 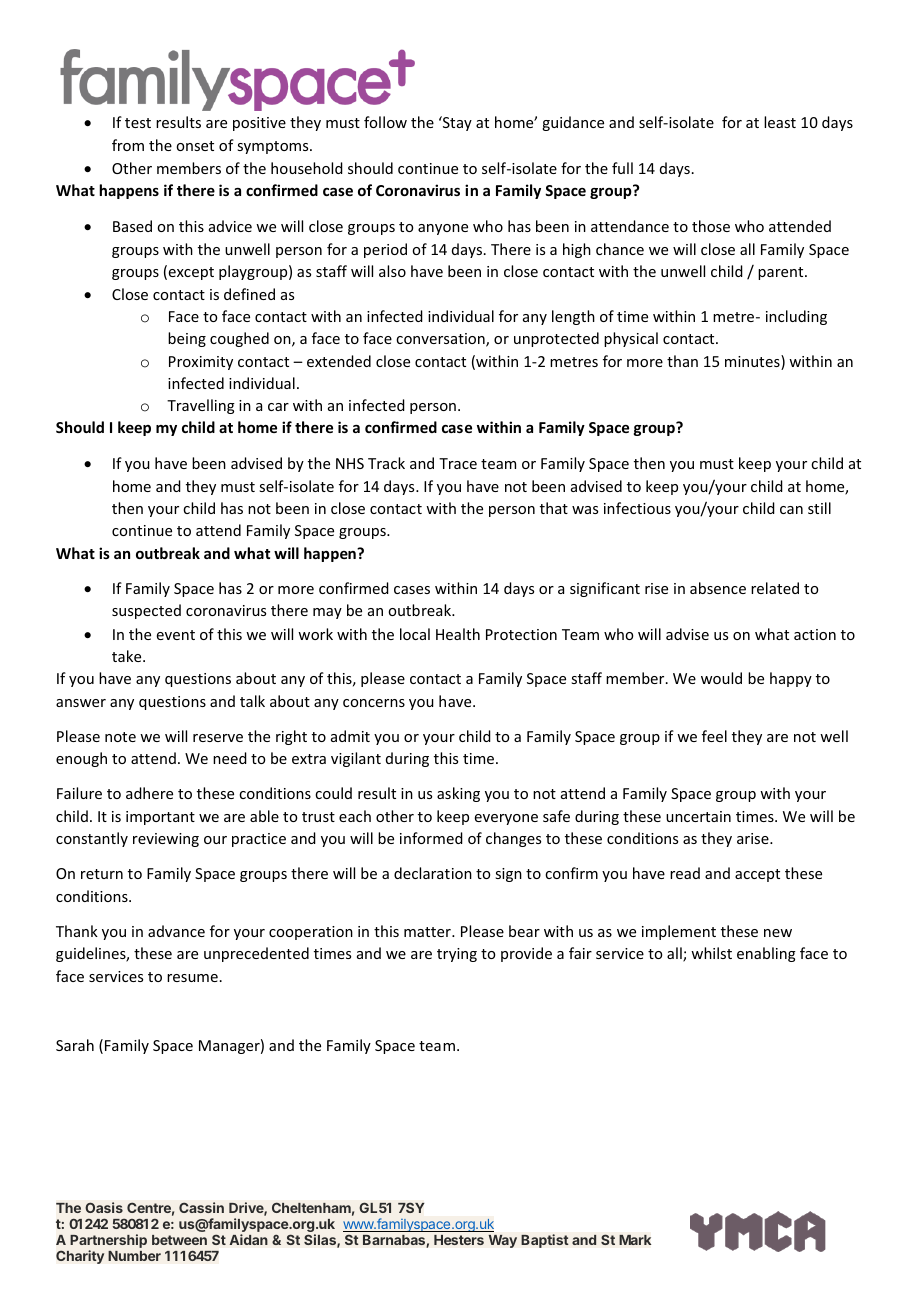 What do you see at coordinates (753, 362) in the screenshot?
I see `minutes` at bounding box center [753, 362].
